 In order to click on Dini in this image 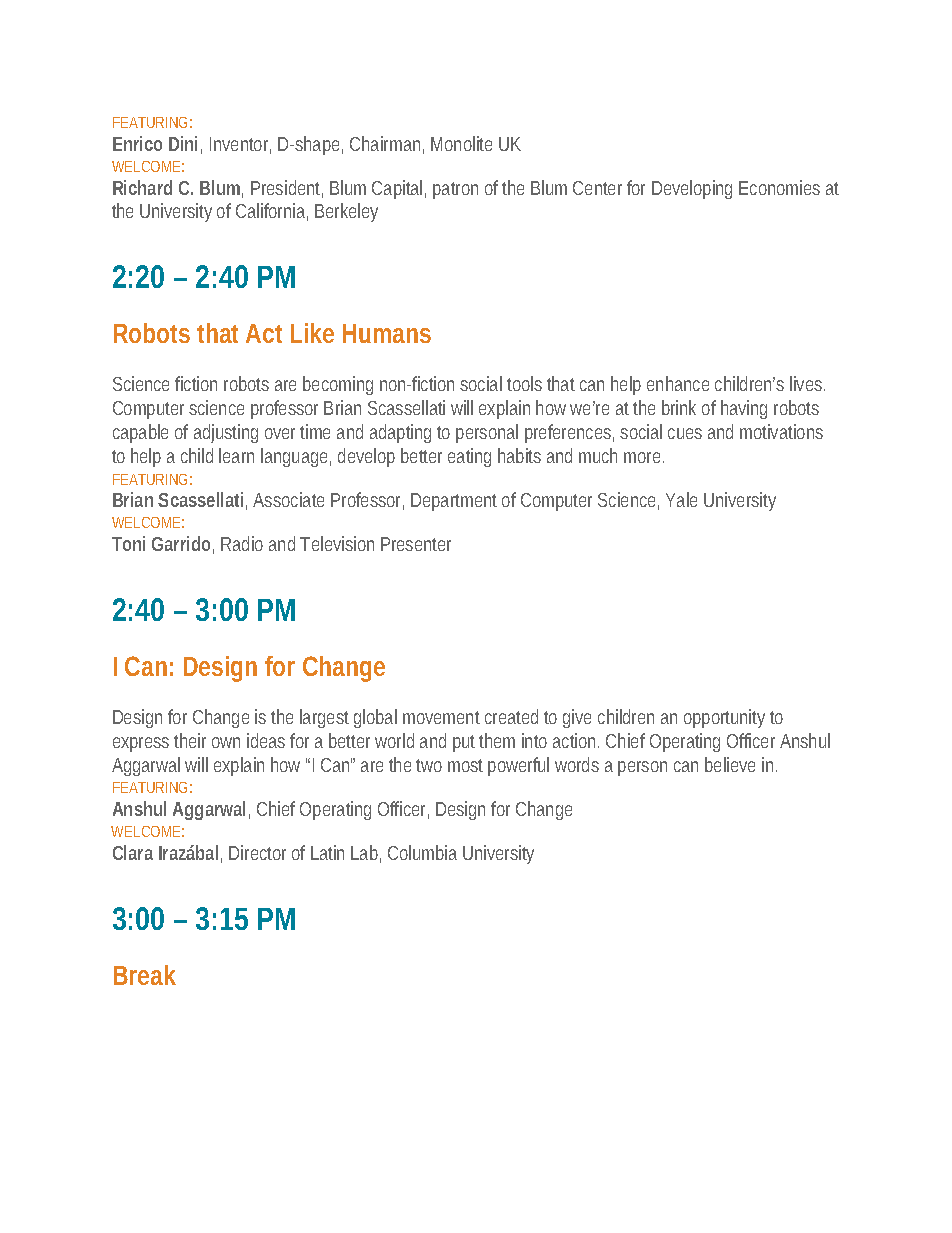, I will do `click(183, 143)`.
